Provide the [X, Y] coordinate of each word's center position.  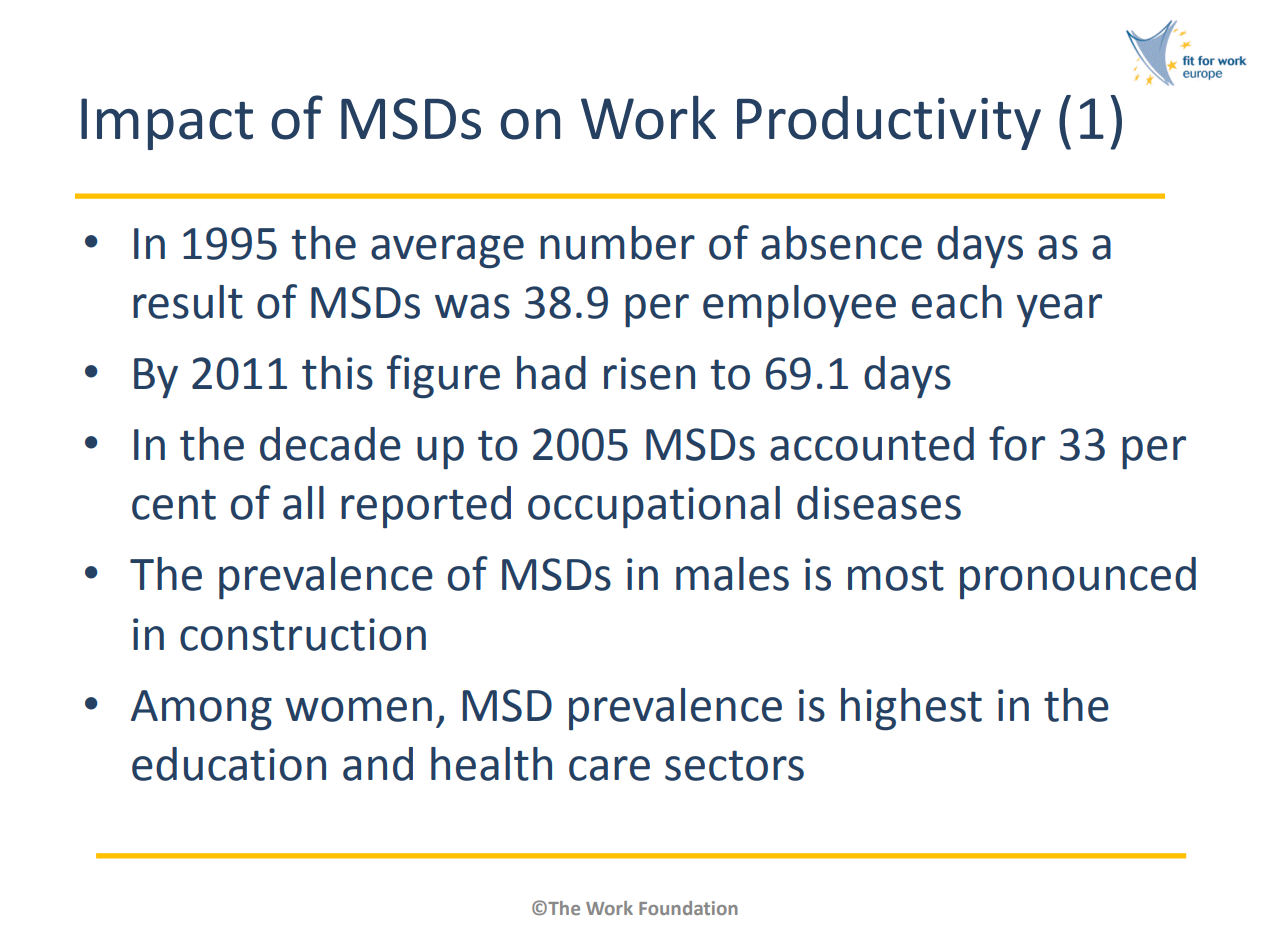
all [303, 503]
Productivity [889, 123]
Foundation [688, 908]
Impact [167, 124]
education [229, 764]
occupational [654, 507]
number [617, 243]
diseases [879, 503]
